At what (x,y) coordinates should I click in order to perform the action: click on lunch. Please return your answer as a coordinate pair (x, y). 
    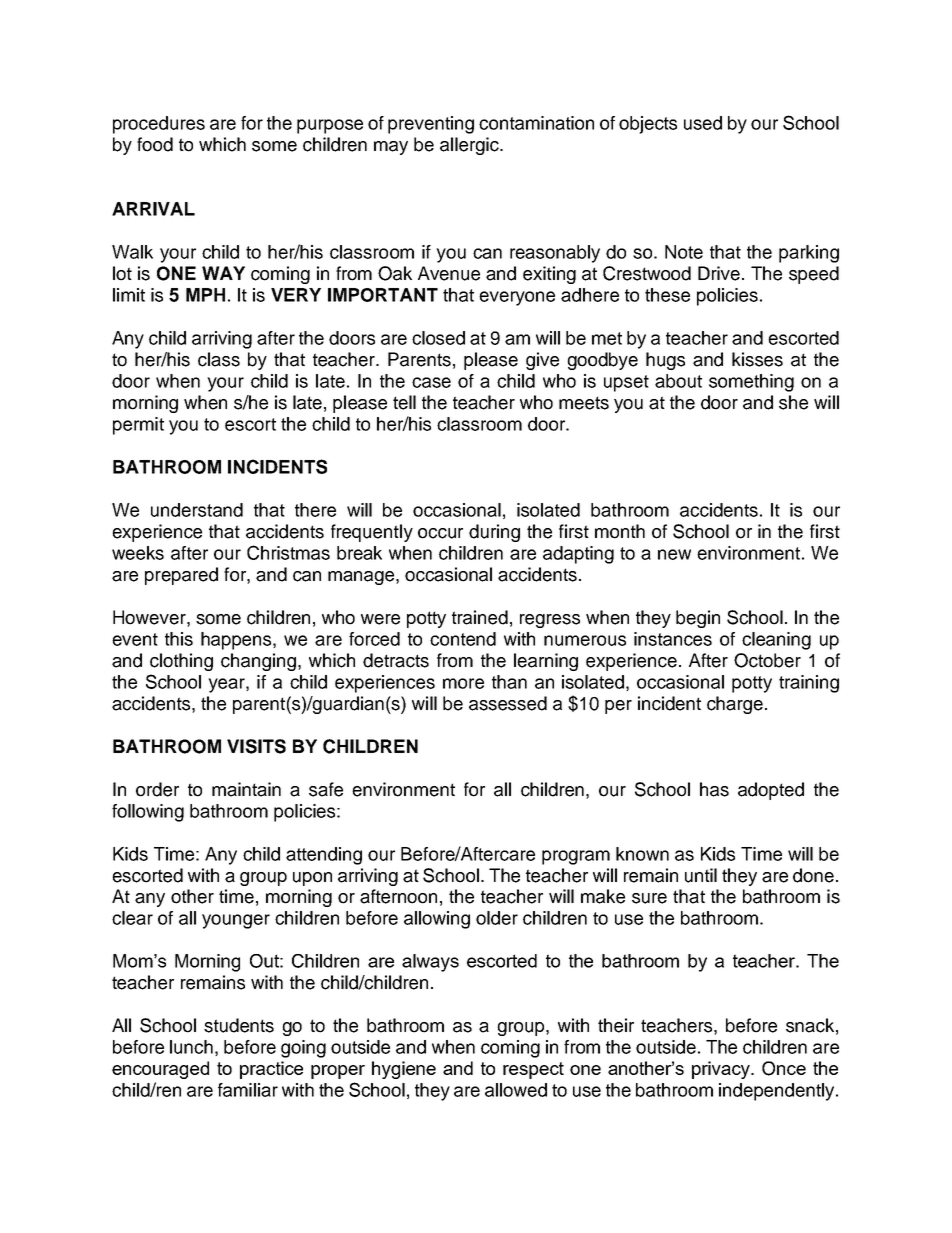
    Looking at the image, I should click on (191, 1047).
